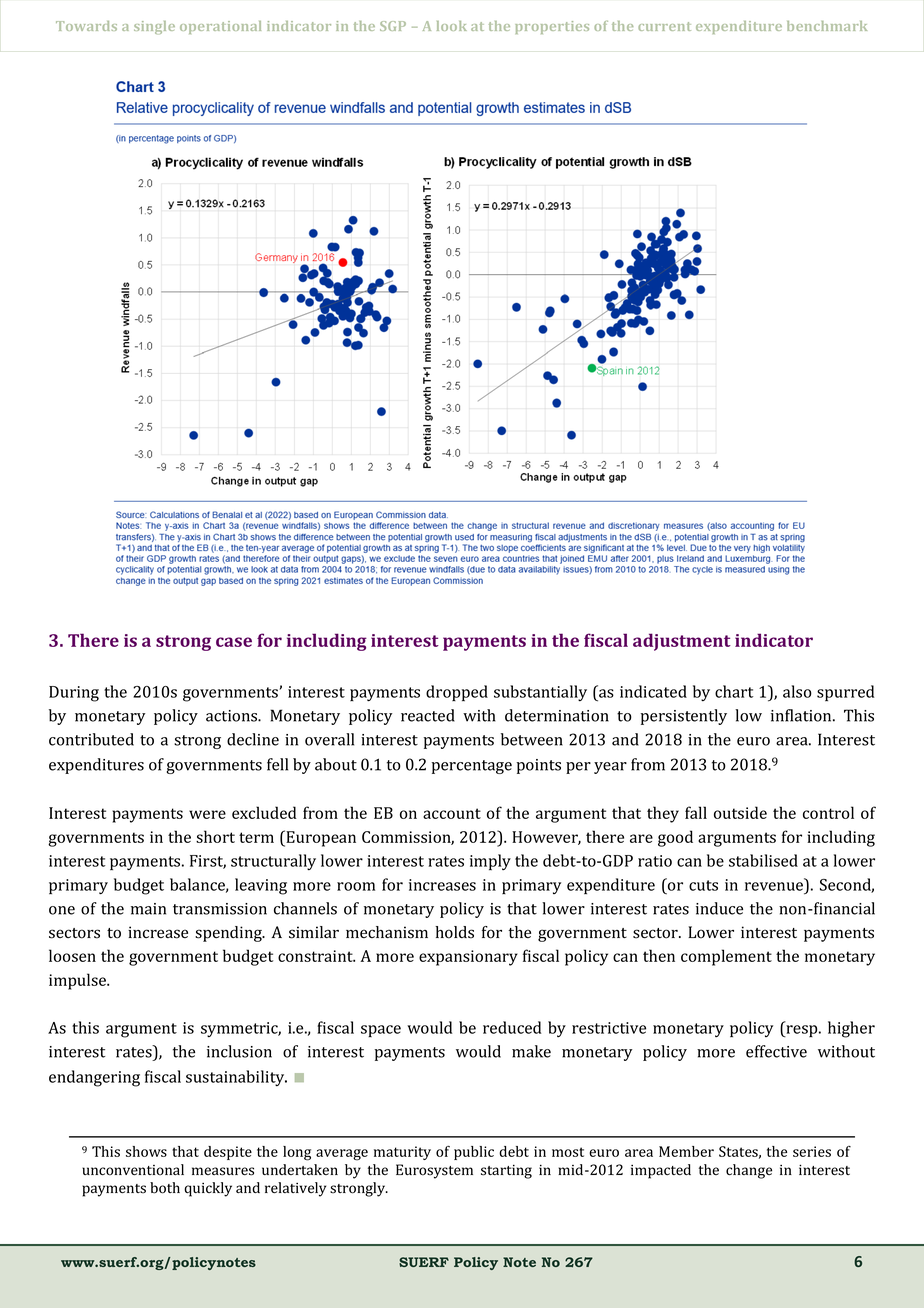 The image size is (924, 1308). I want to click on case, so click(234, 642).
